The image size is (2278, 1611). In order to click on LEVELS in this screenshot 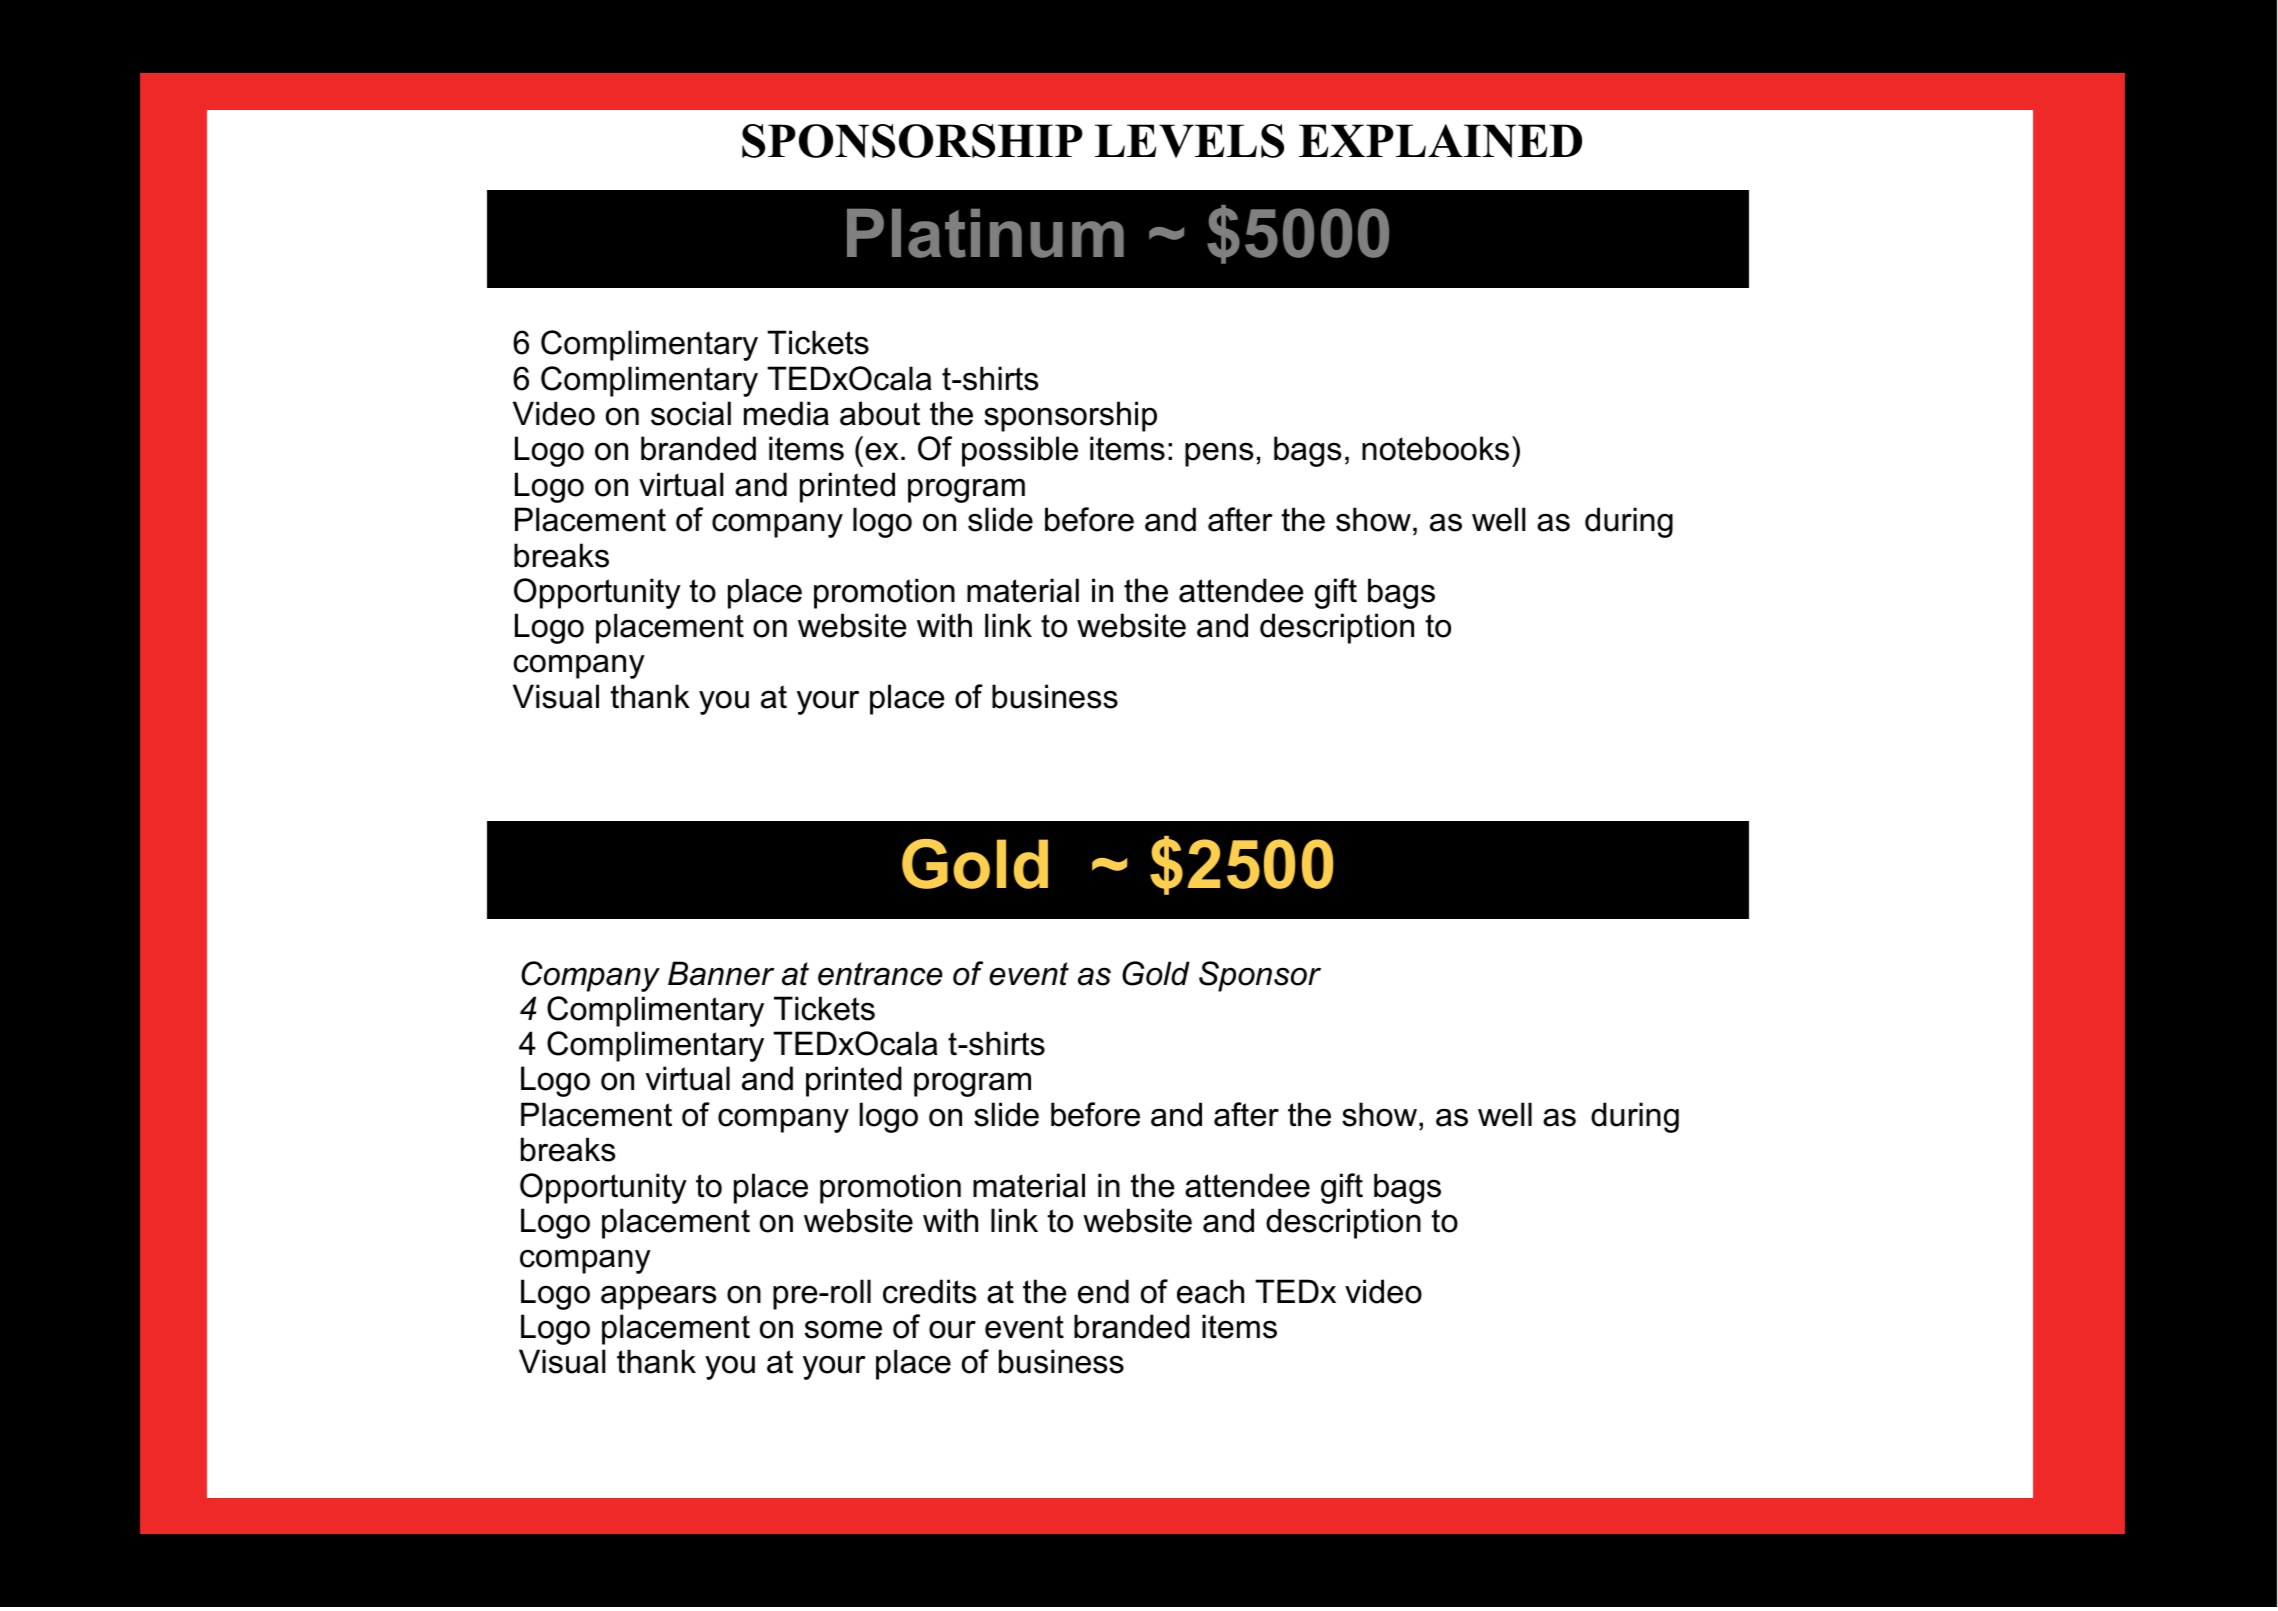, I will do `click(1189, 141)`.
